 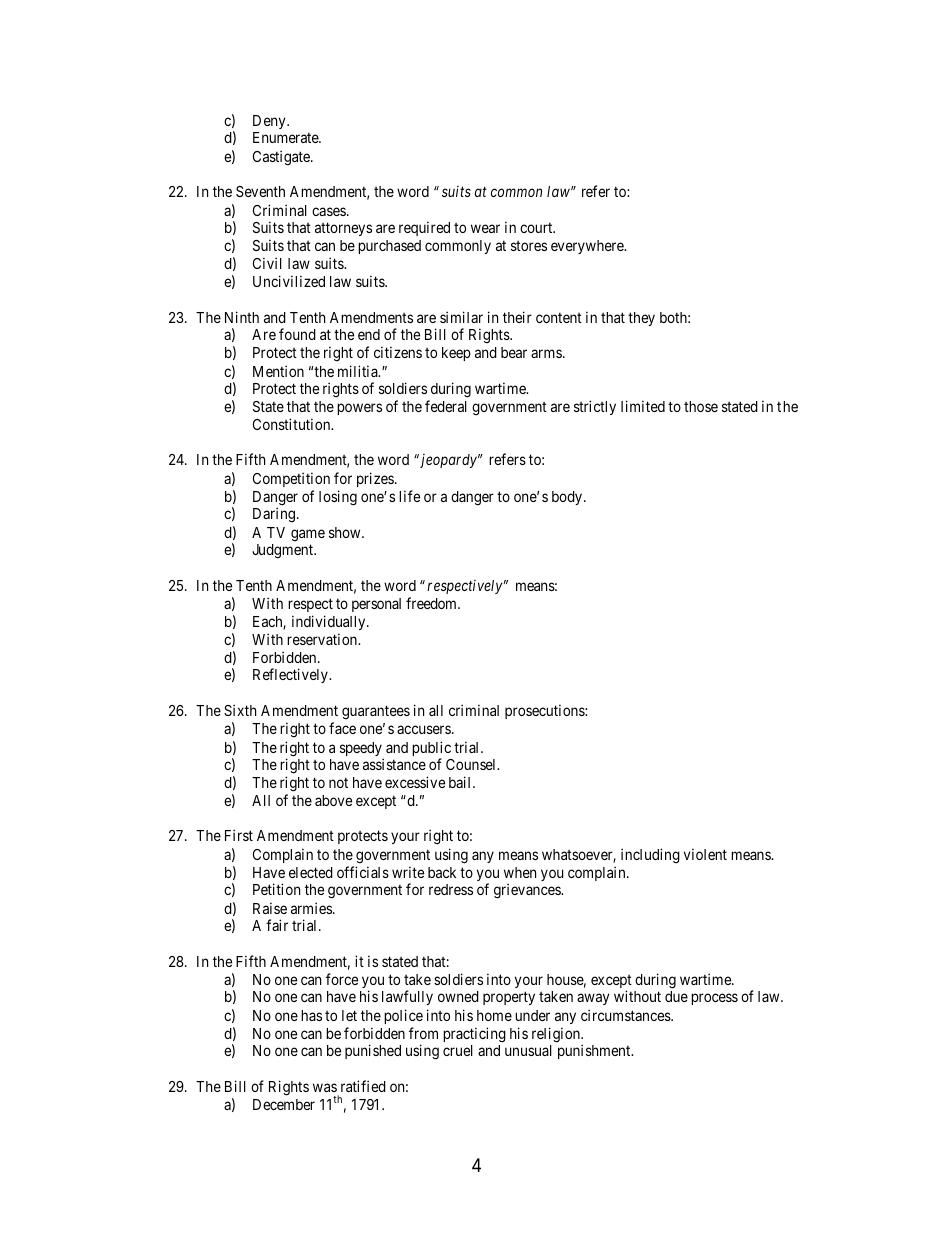 I want to click on wear, so click(x=485, y=228).
